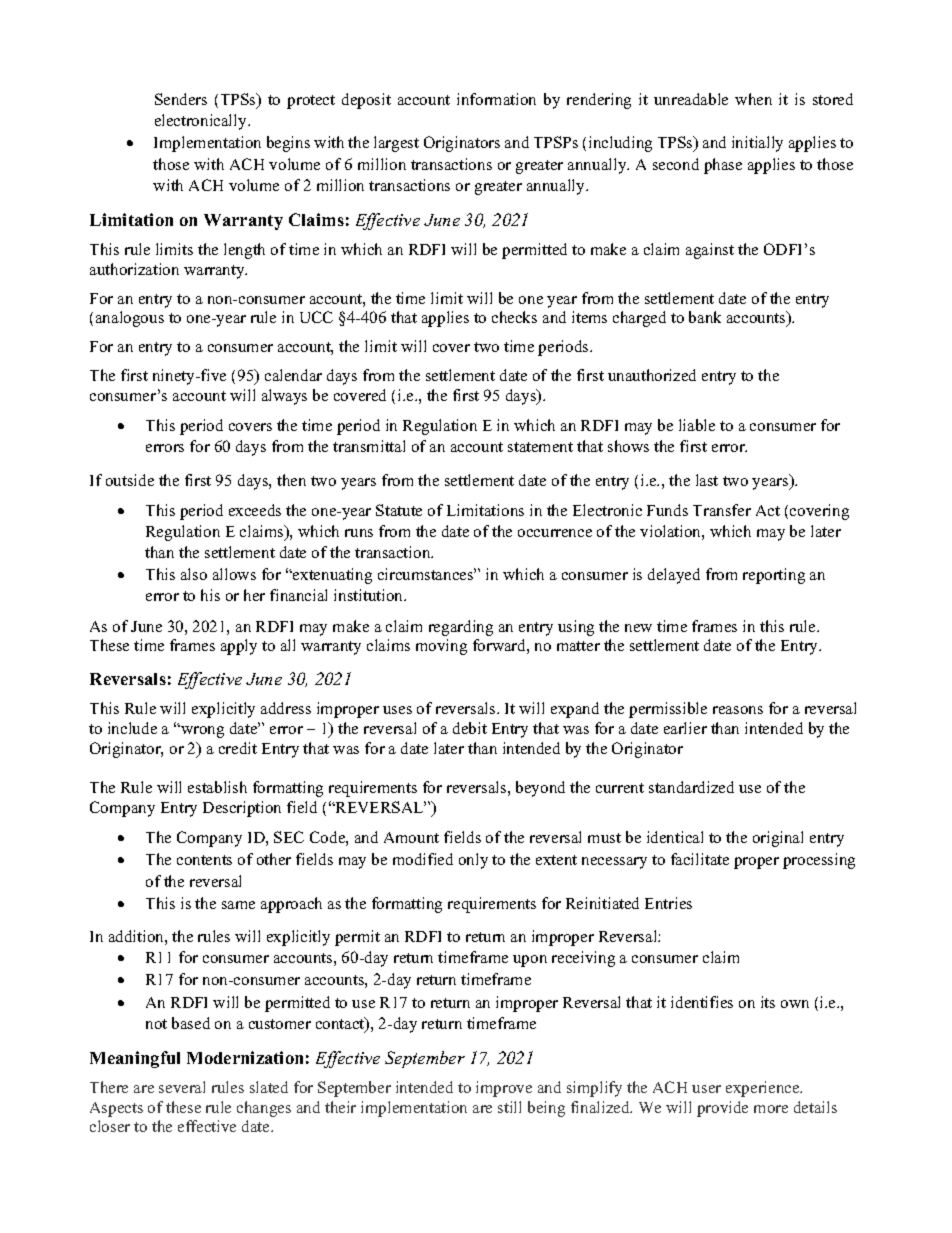 The height and width of the screenshot is (1233, 952). Describe the element at coordinates (738, 710) in the screenshot. I see `reasons` at that location.
